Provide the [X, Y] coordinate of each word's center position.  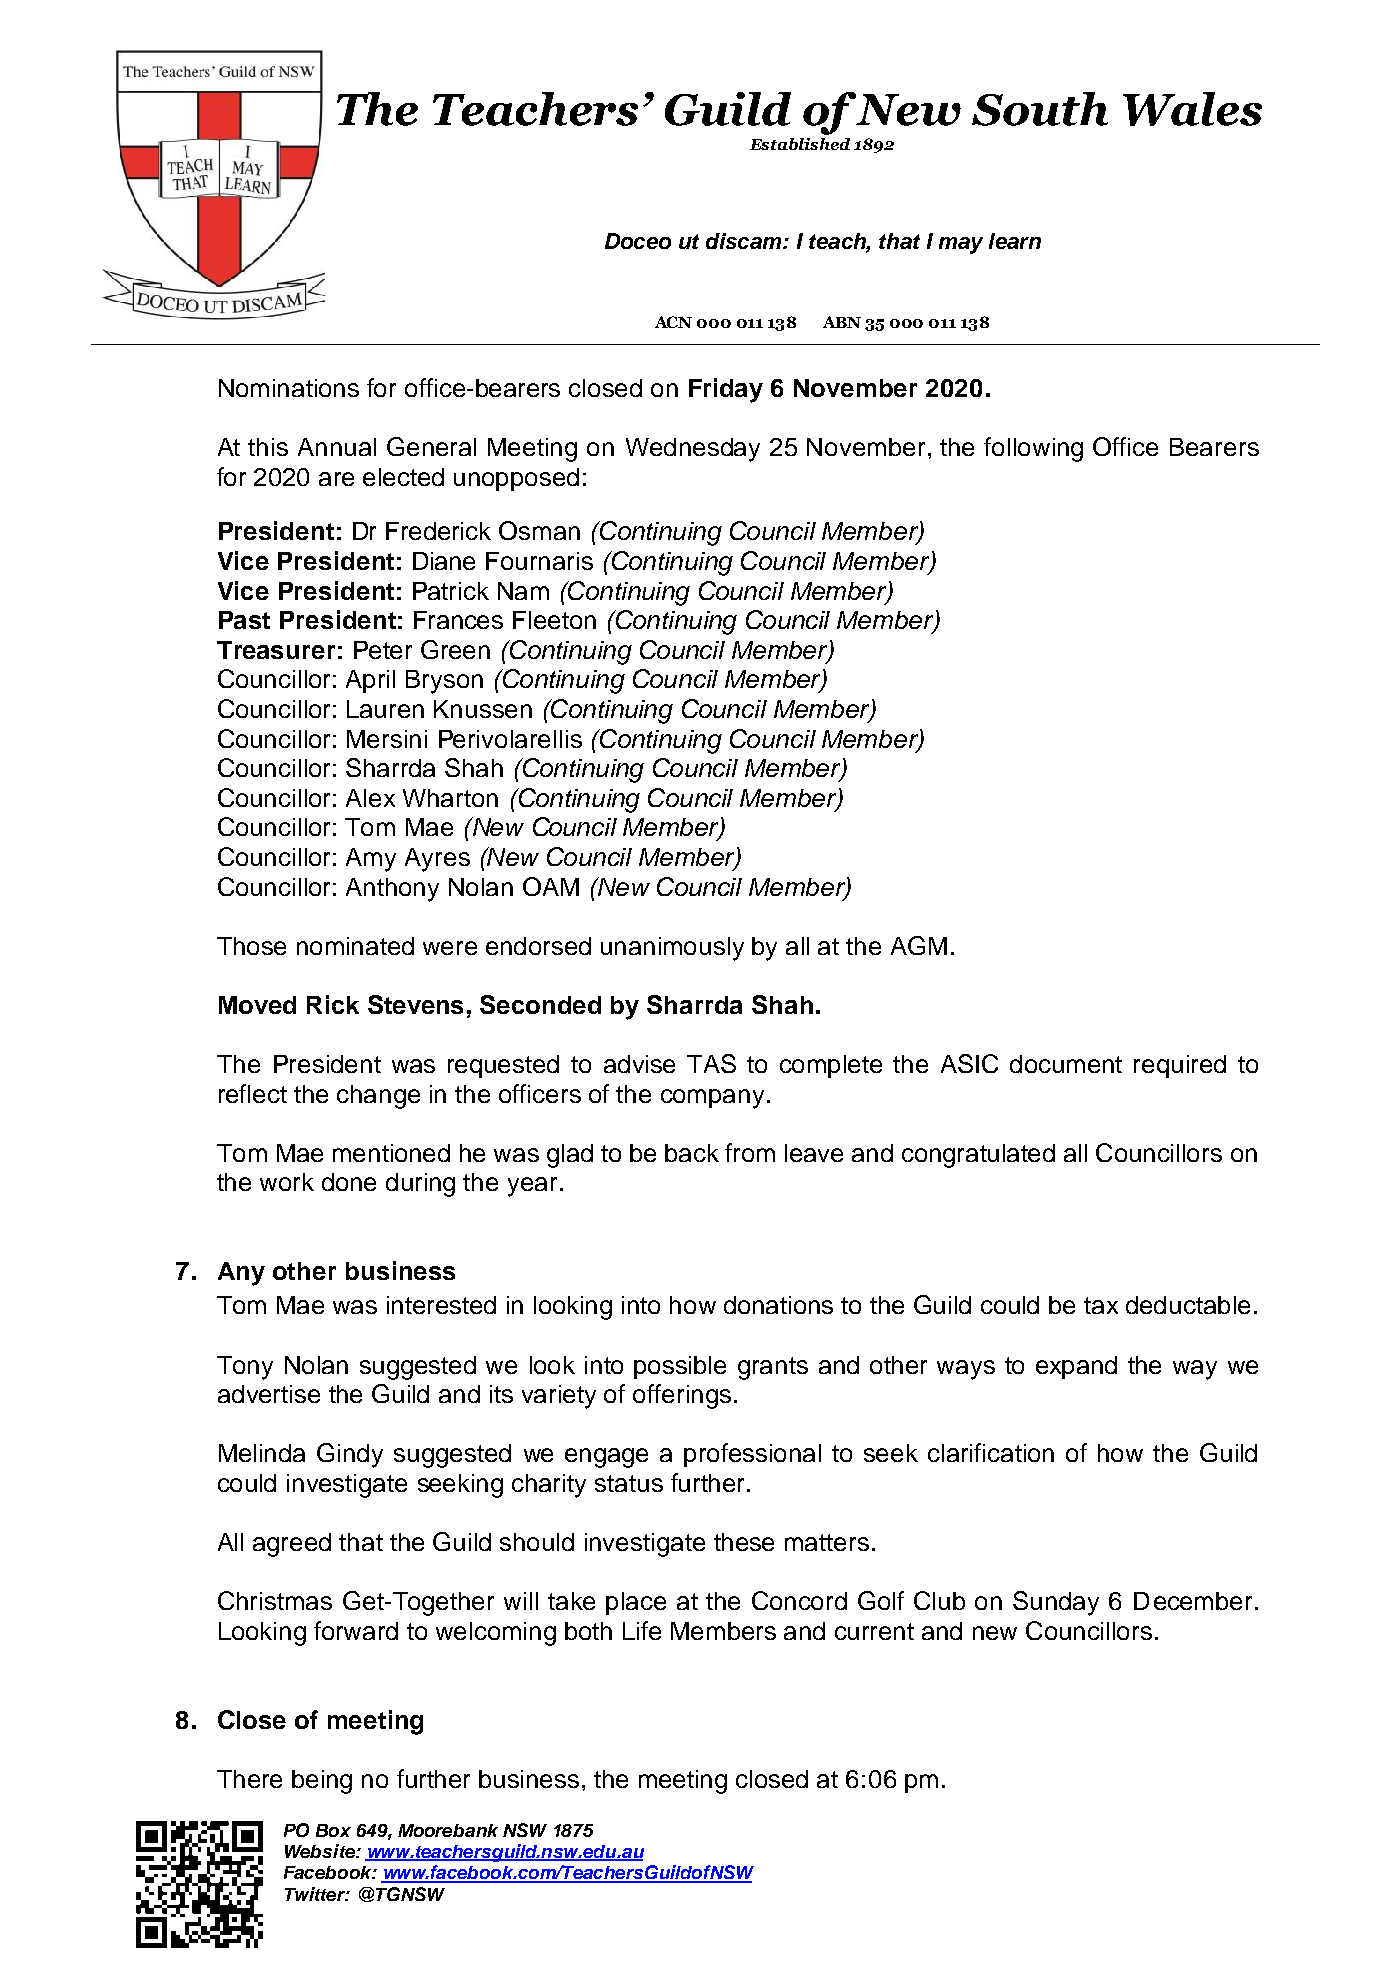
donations [778, 1305]
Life [642, 1630]
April [370, 681]
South [1040, 109]
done [349, 1182]
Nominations [289, 388]
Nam [523, 591]
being [322, 1782]
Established [800, 144]
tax [1101, 1305]
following [1033, 449]
